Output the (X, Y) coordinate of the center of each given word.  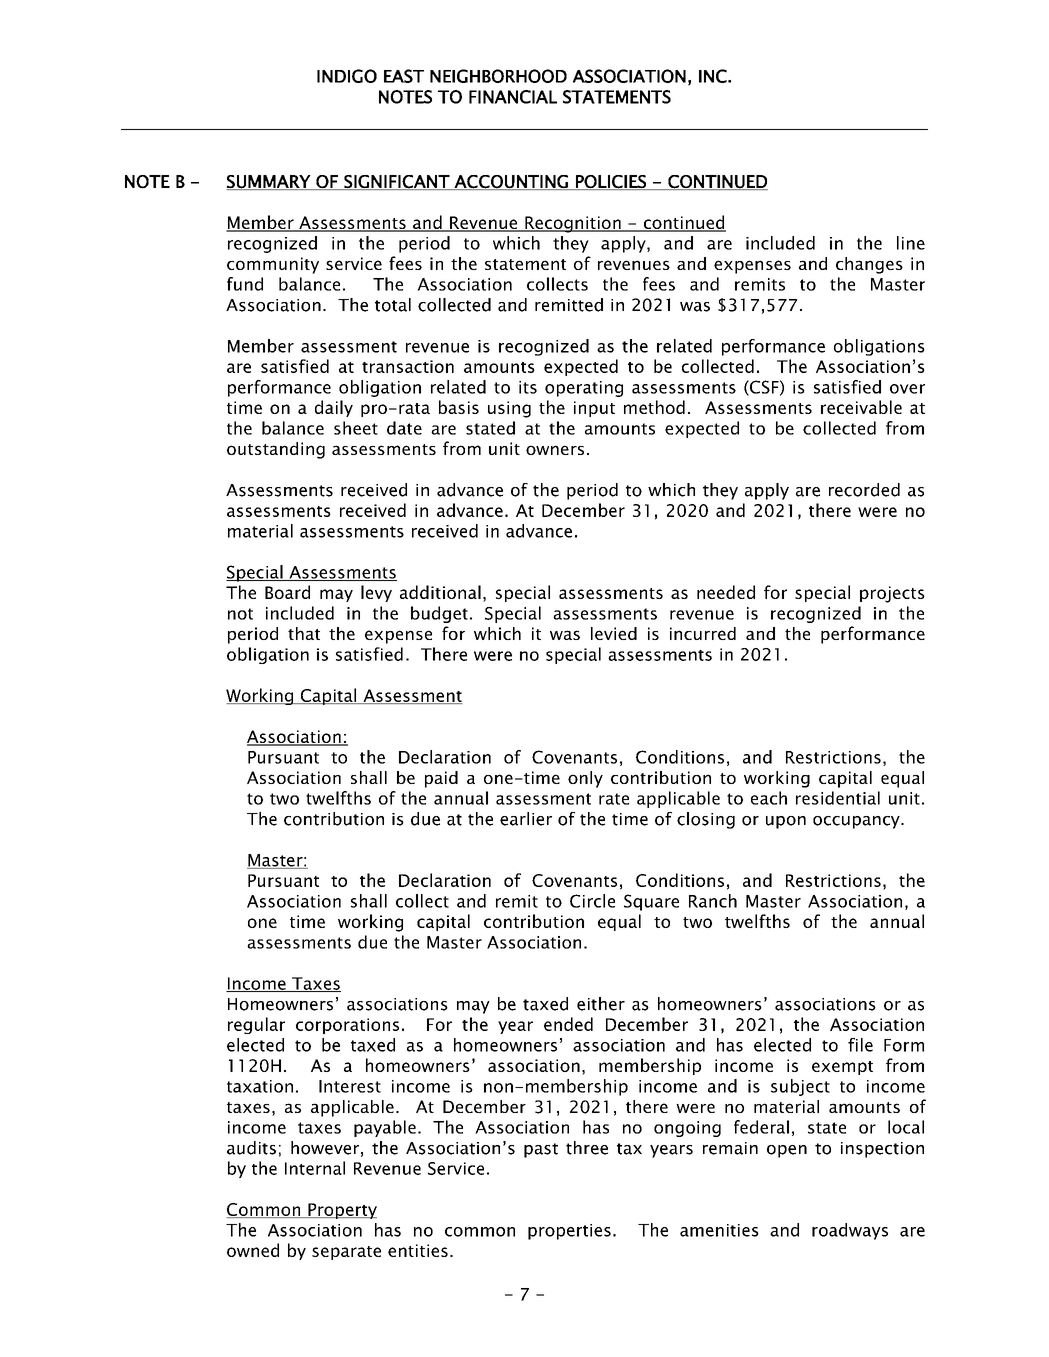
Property (341, 1211)
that (304, 633)
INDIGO (347, 76)
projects (892, 594)
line (911, 243)
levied (614, 633)
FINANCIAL (513, 97)
